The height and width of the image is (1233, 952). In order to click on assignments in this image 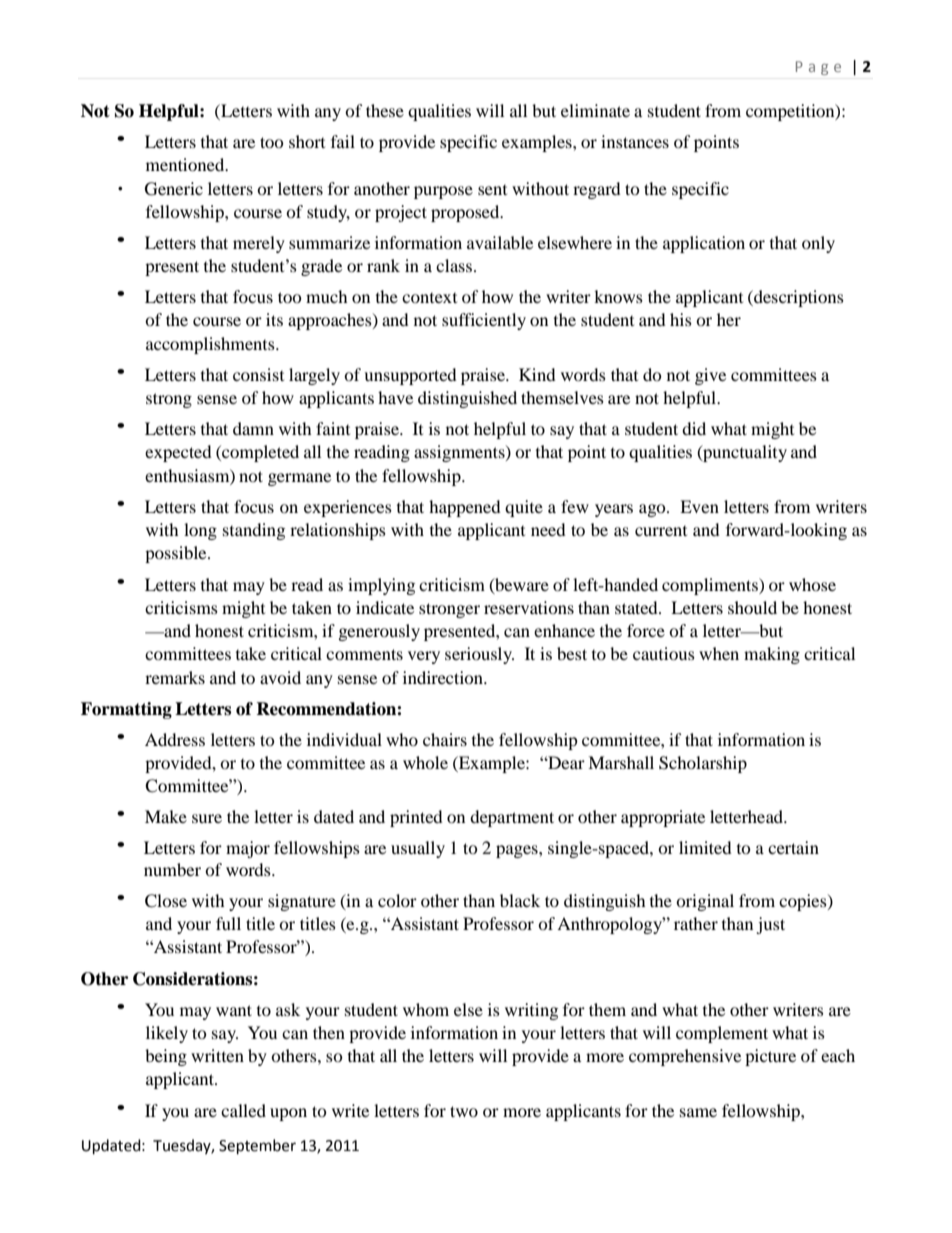, I will do `click(460, 453)`.
